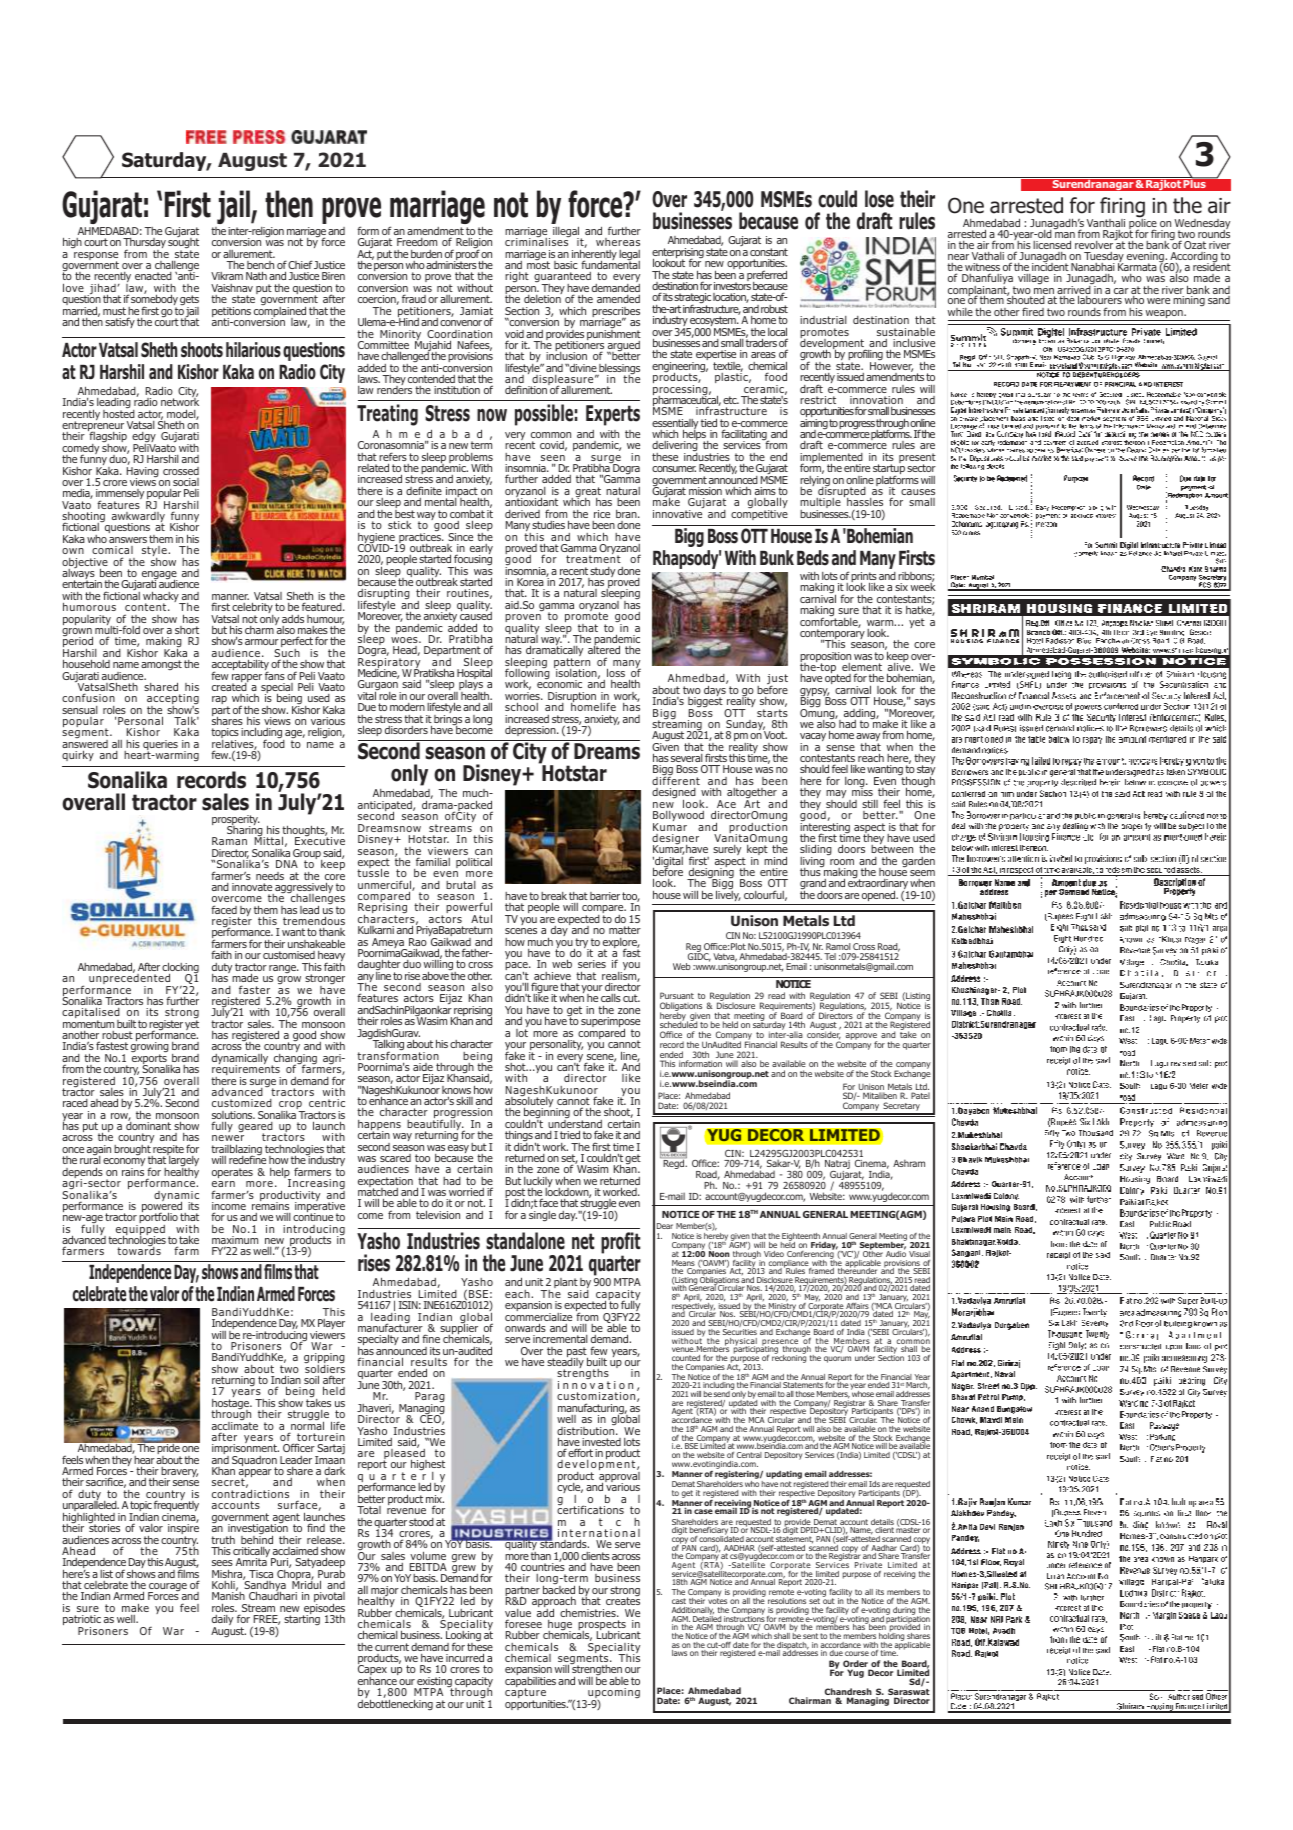 This page has height=1830, width=1293. What do you see at coordinates (616, 672) in the page?
I see `loss` at bounding box center [616, 672].
